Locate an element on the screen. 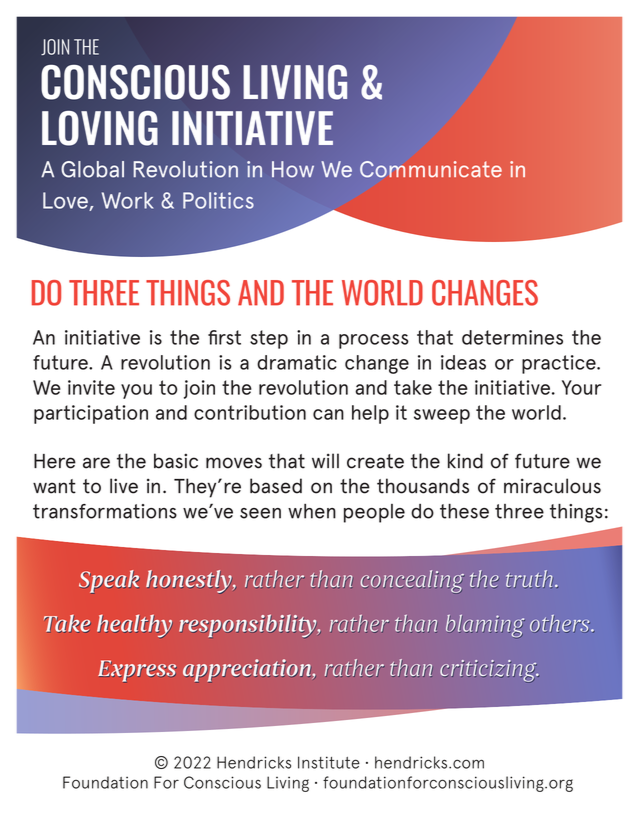 The height and width of the screenshot is (827, 639). kind is located at coordinates (465, 461).
